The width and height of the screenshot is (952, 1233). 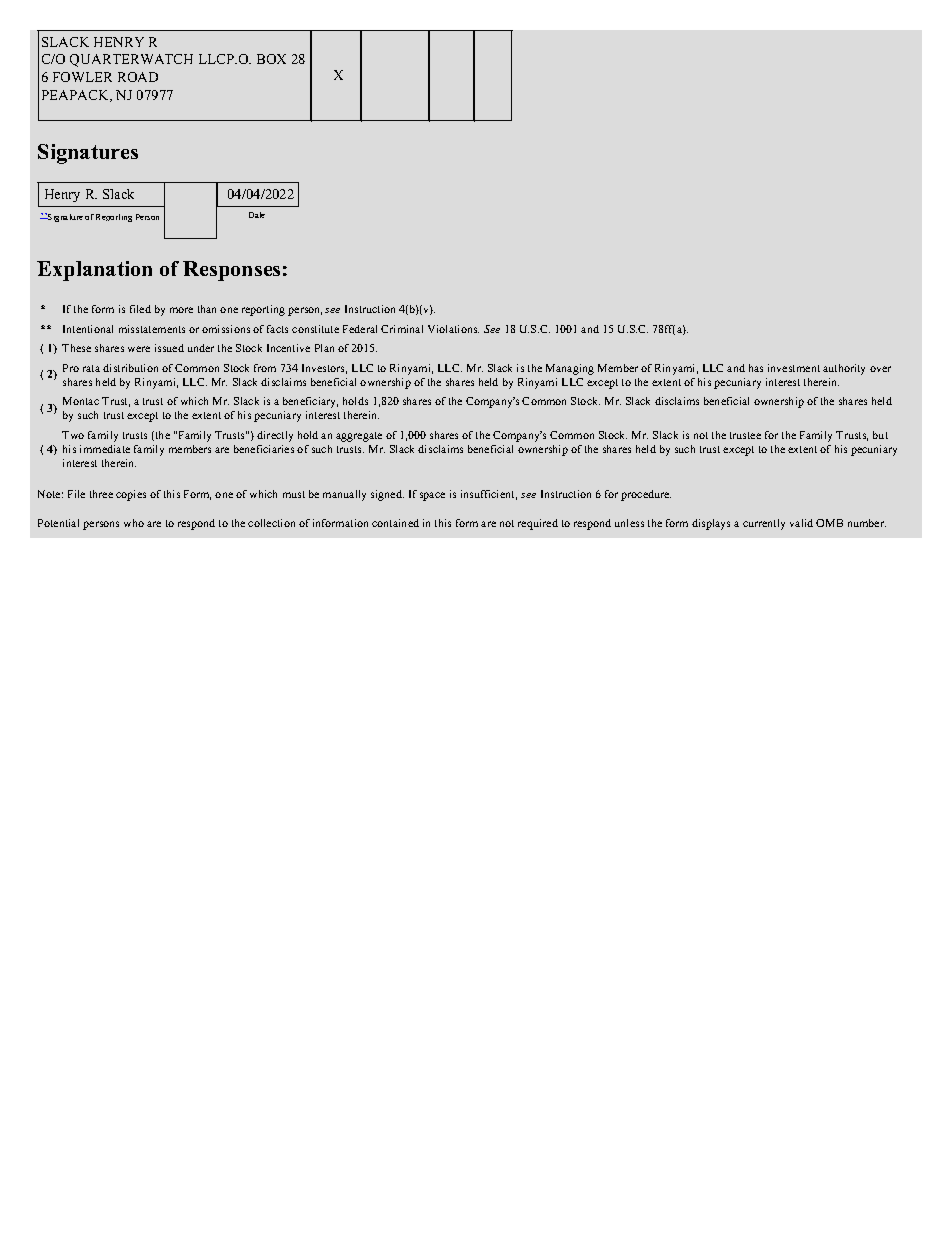 I want to click on who, so click(x=134, y=523).
